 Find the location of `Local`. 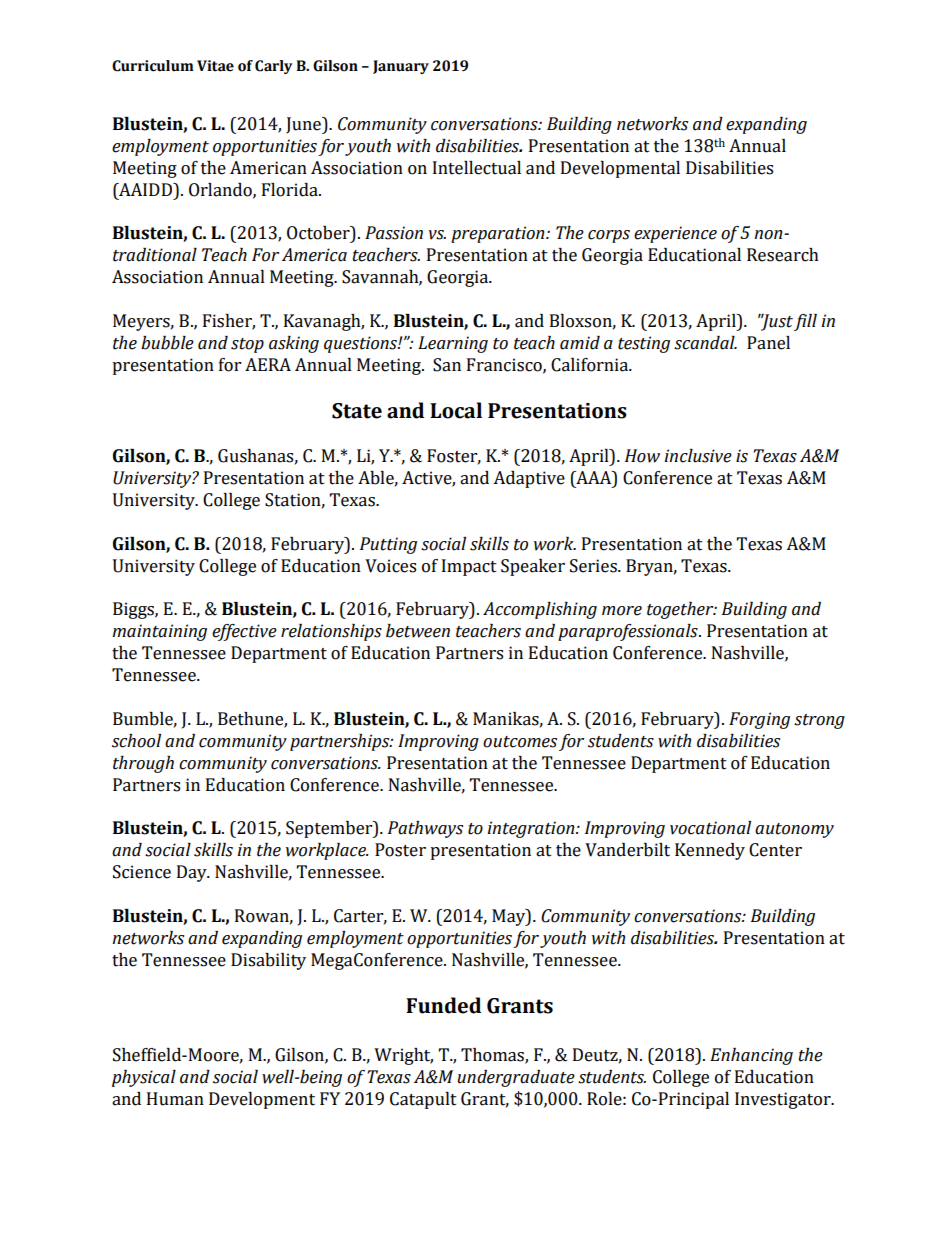

Local is located at coordinates (456, 410).
